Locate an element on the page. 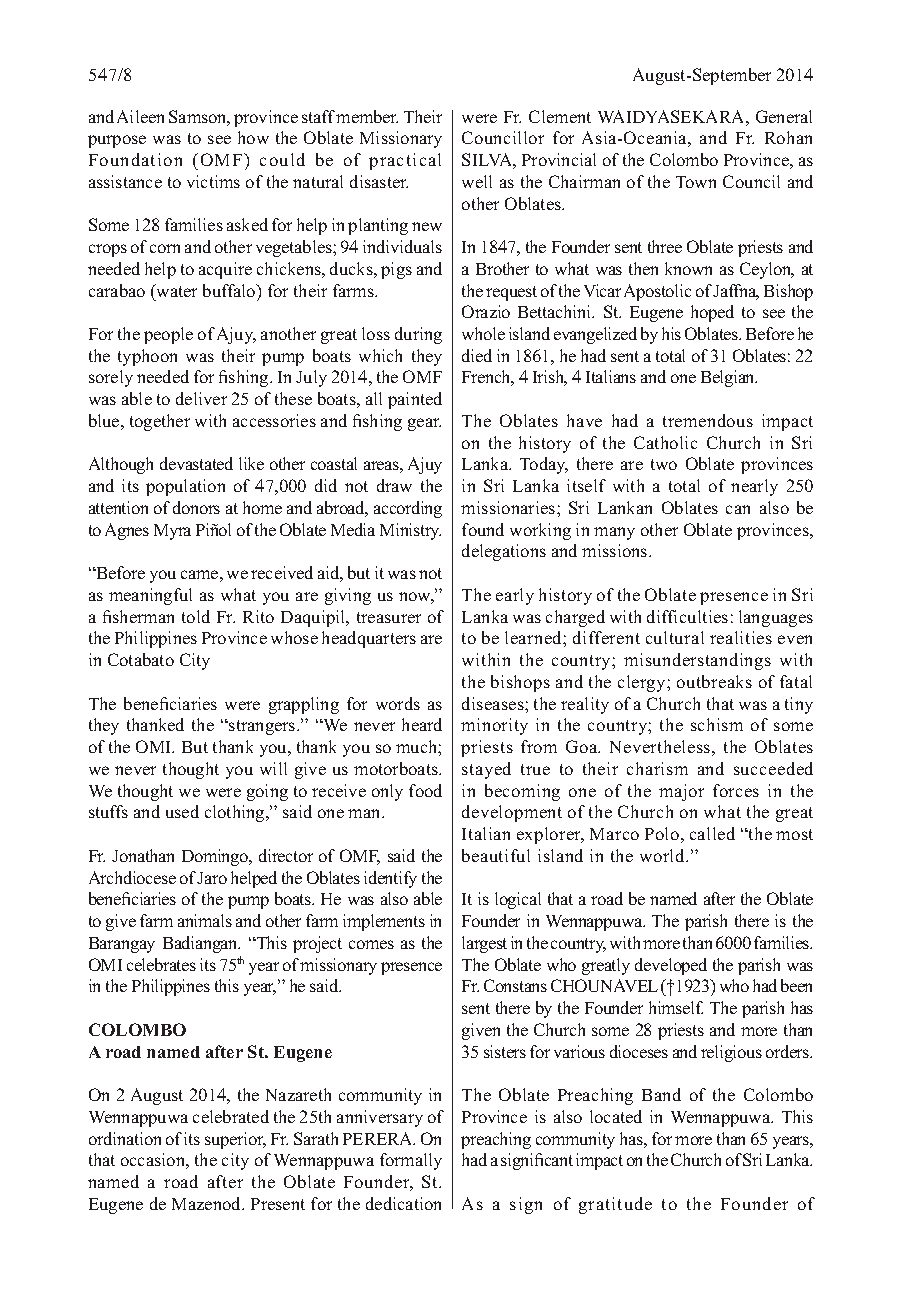  Town is located at coordinates (696, 182).
